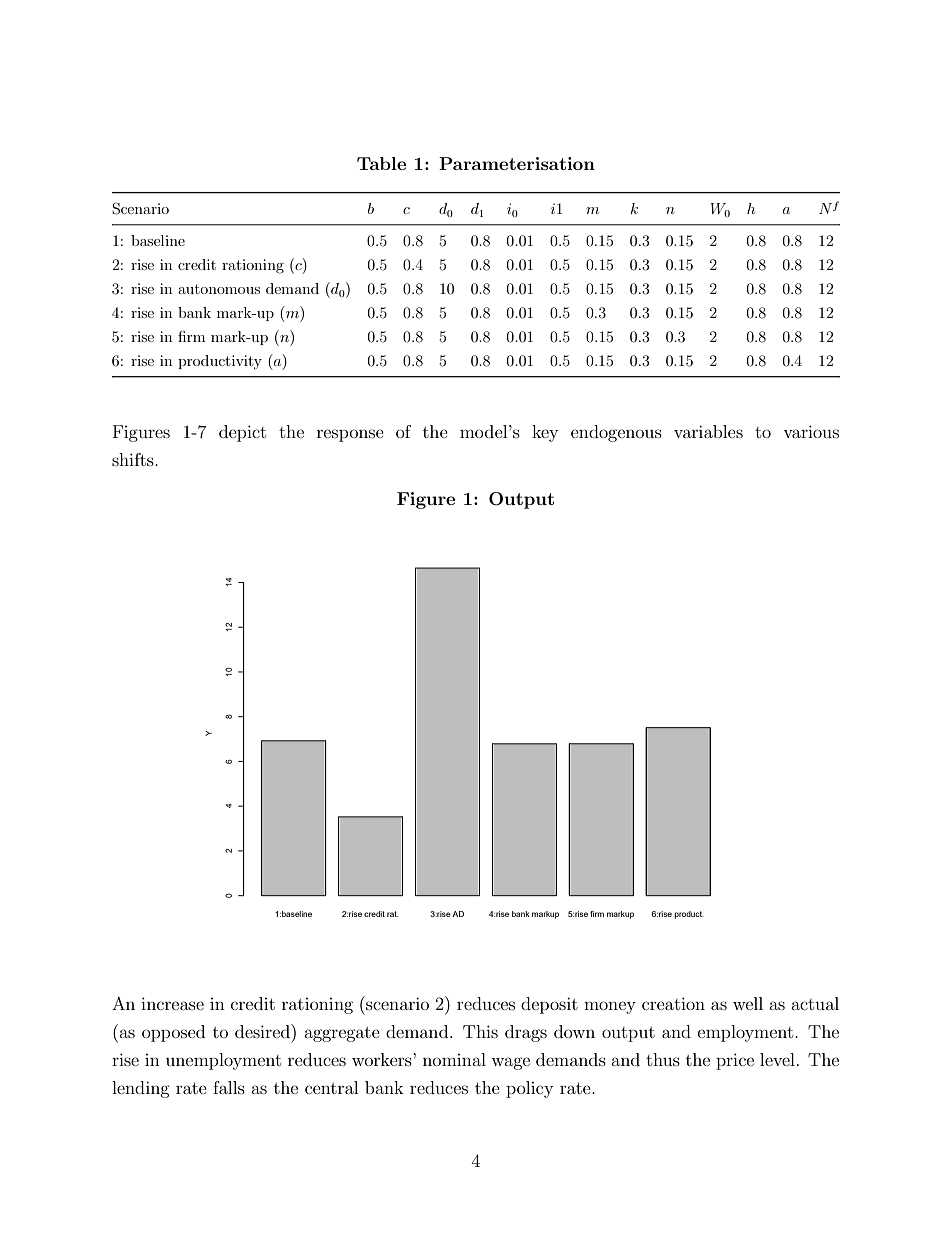 This screenshot has height=1233, width=952. What do you see at coordinates (229, 1087) in the screenshot?
I see `falls` at bounding box center [229, 1087].
